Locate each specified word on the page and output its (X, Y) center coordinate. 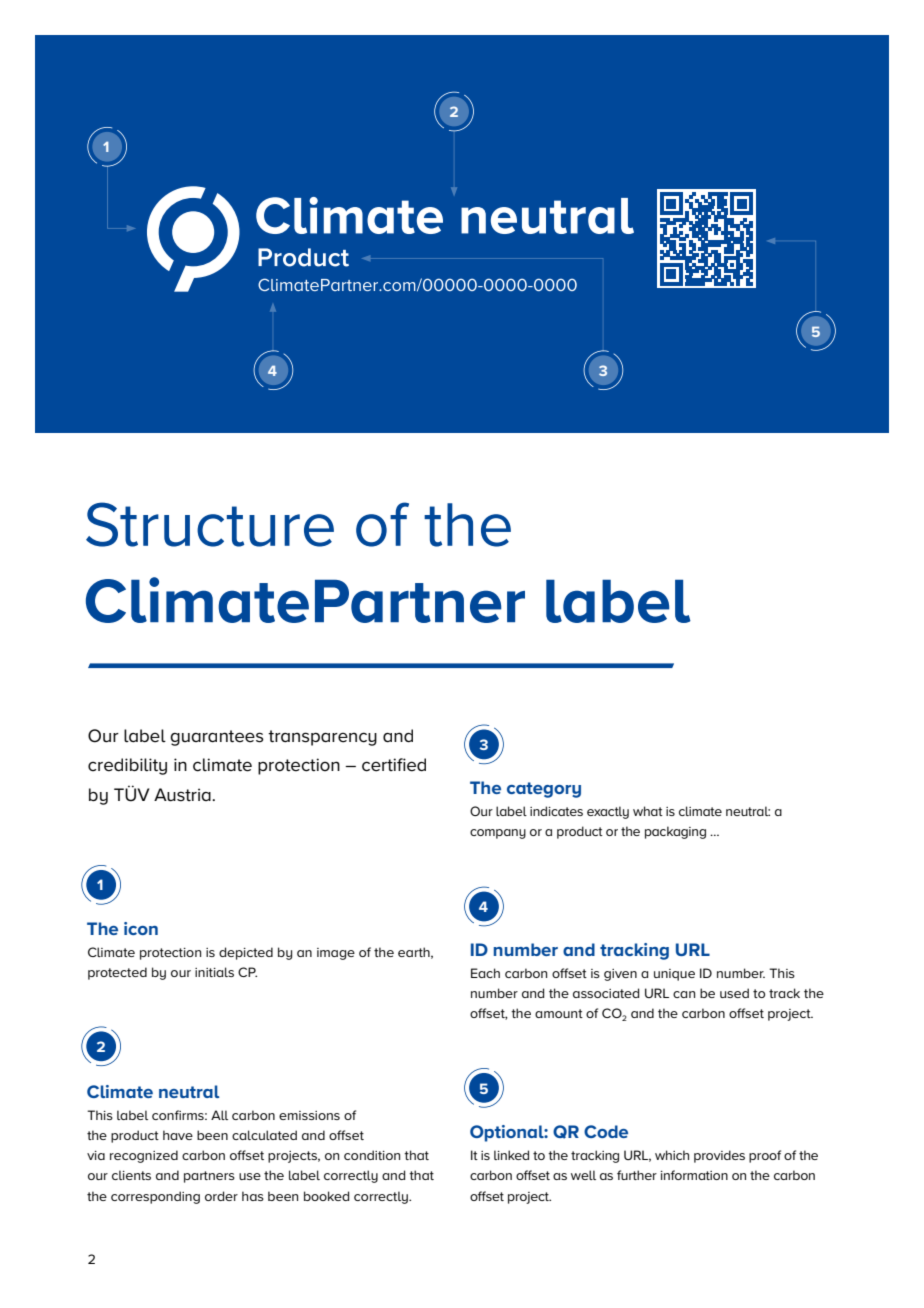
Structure (210, 524)
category (544, 790)
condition (372, 1155)
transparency (322, 738)
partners (209, 1177)
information (694, 1175)
